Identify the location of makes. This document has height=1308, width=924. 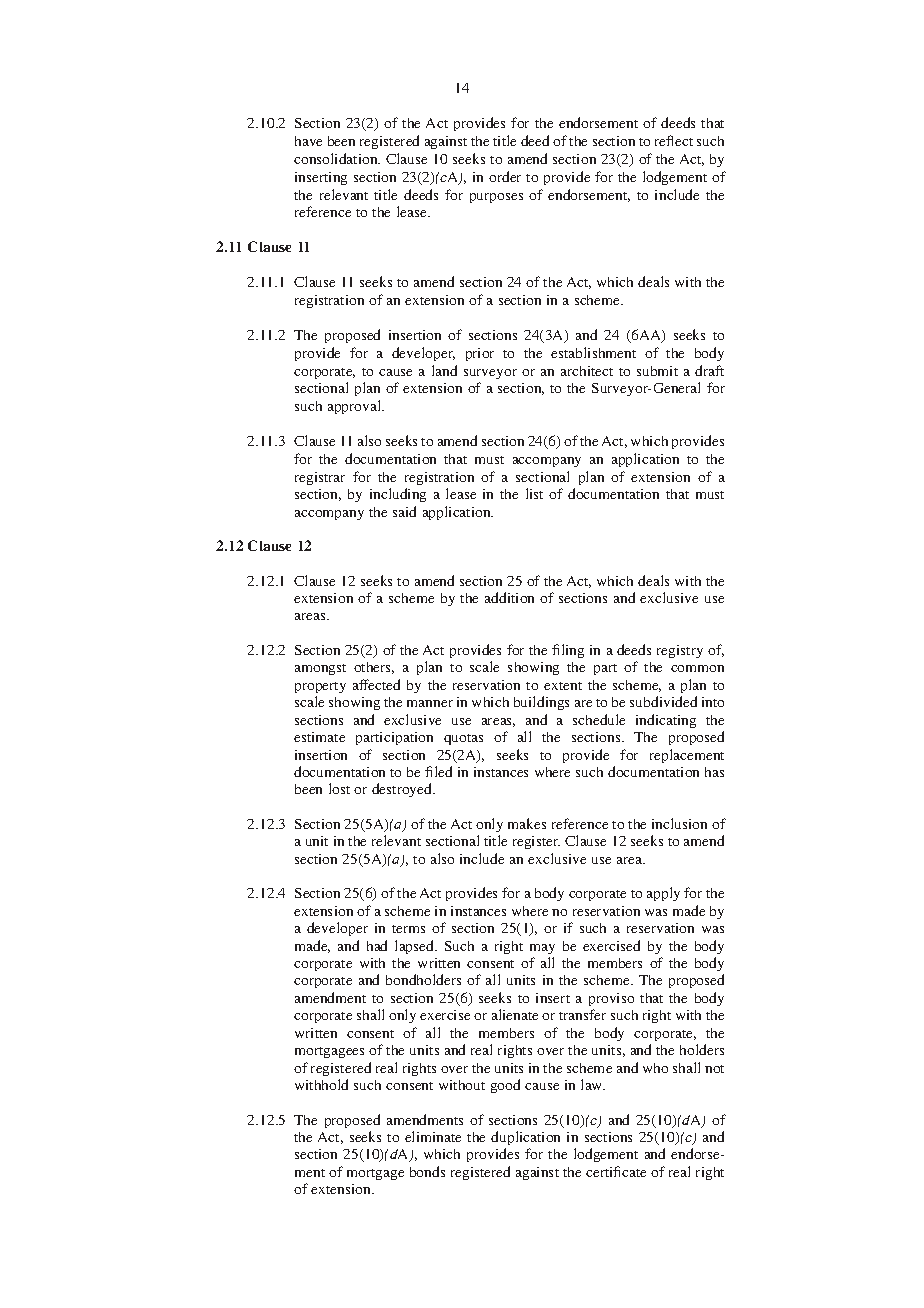
(527, 823).
